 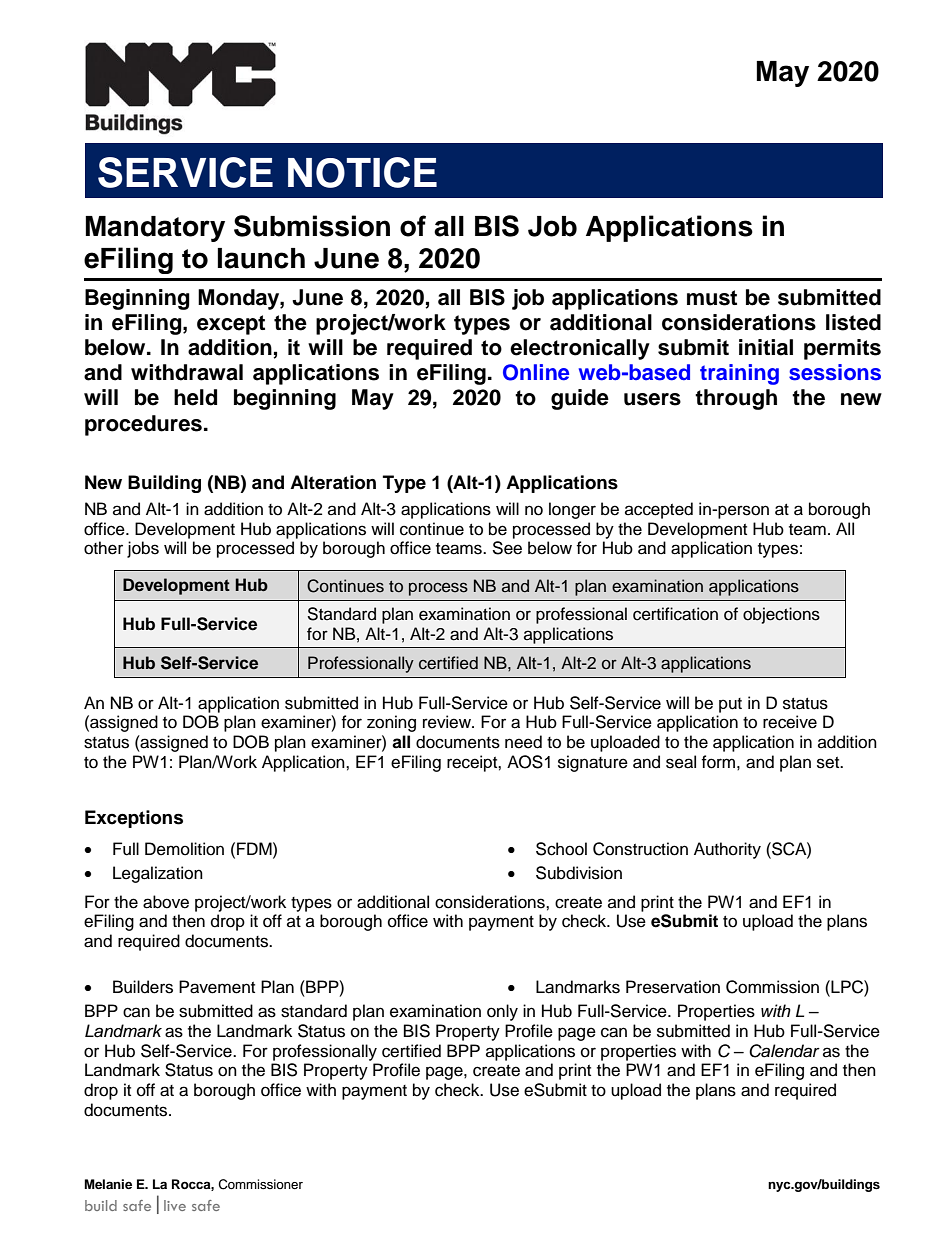 What do you see at coordinates (659, 510) in the image?
I see `accepted` at bounding box center [659, 510].
